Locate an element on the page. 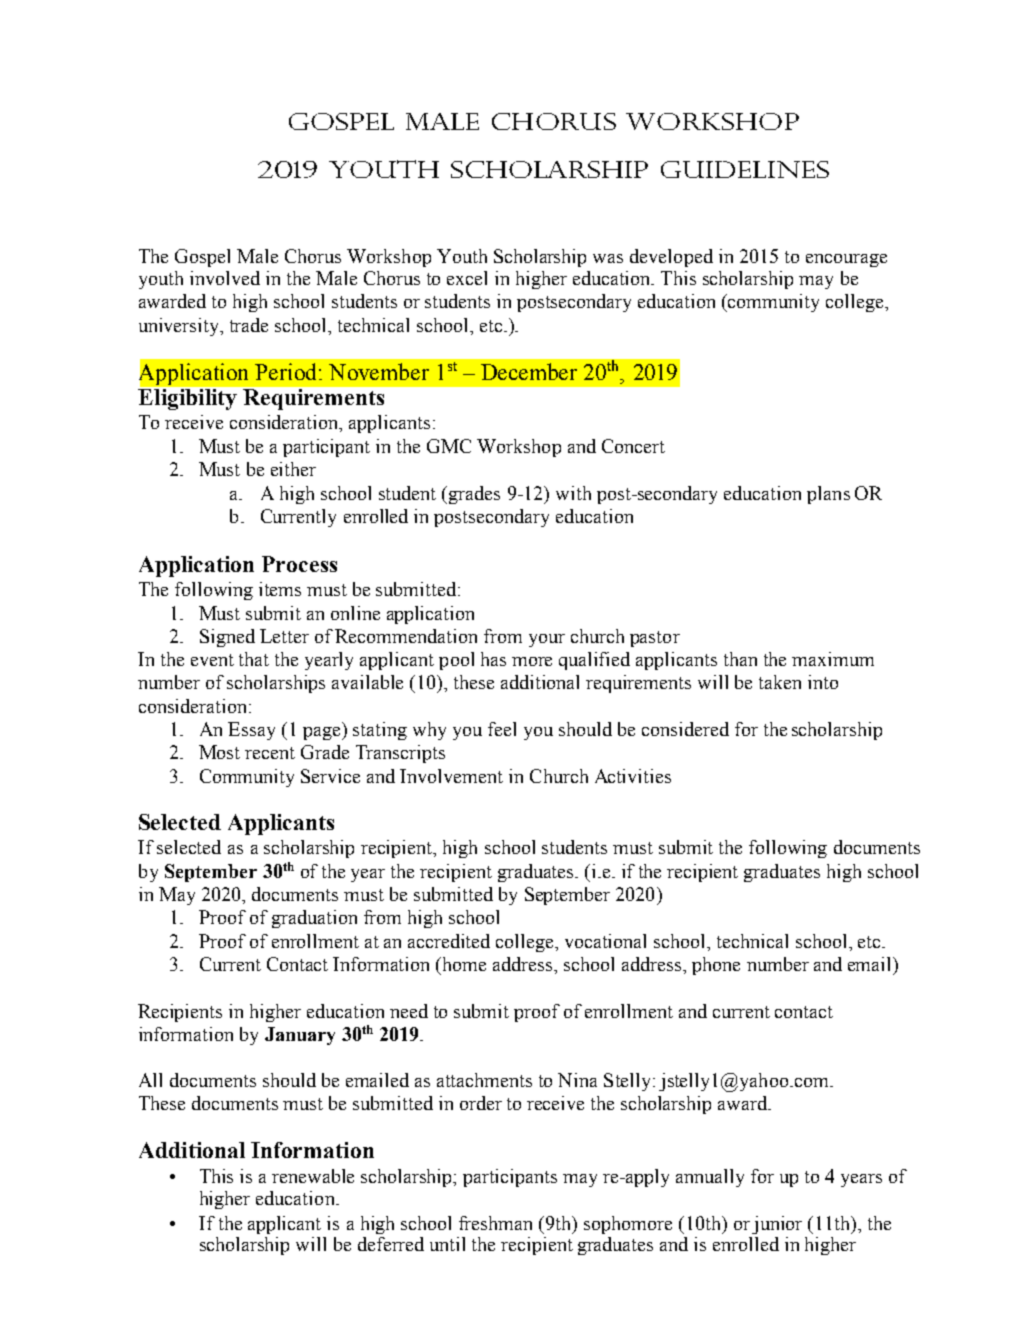  Guidelines is located at coordinates (745, 169).
